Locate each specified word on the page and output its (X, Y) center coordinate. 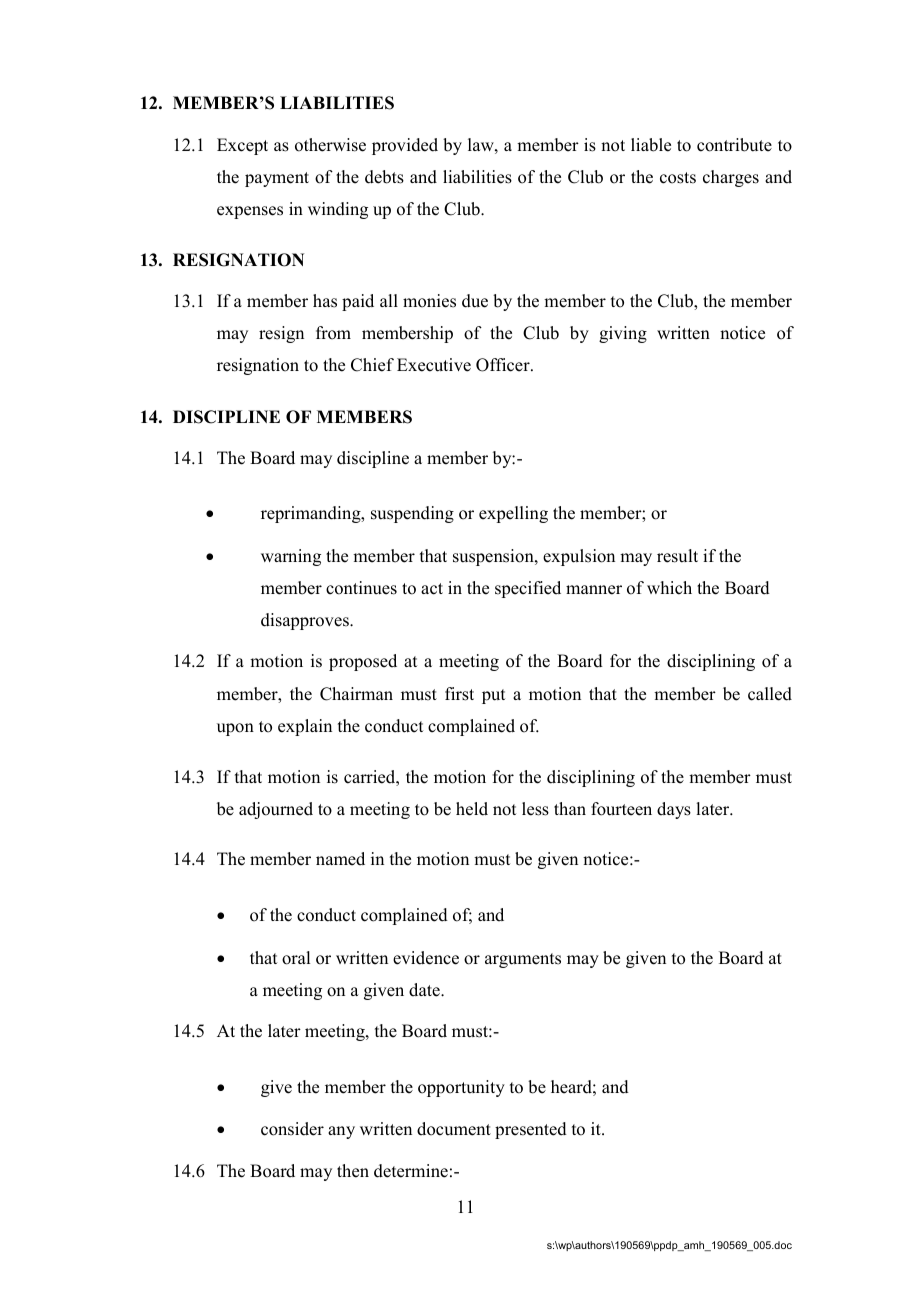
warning (291, 557)
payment (277, 179)
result (677, 556)
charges (731, 178)
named (340, 859)
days (674, 810)
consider (292, 1129)
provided (405, 146)
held (472, 809)
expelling (513, 514)
